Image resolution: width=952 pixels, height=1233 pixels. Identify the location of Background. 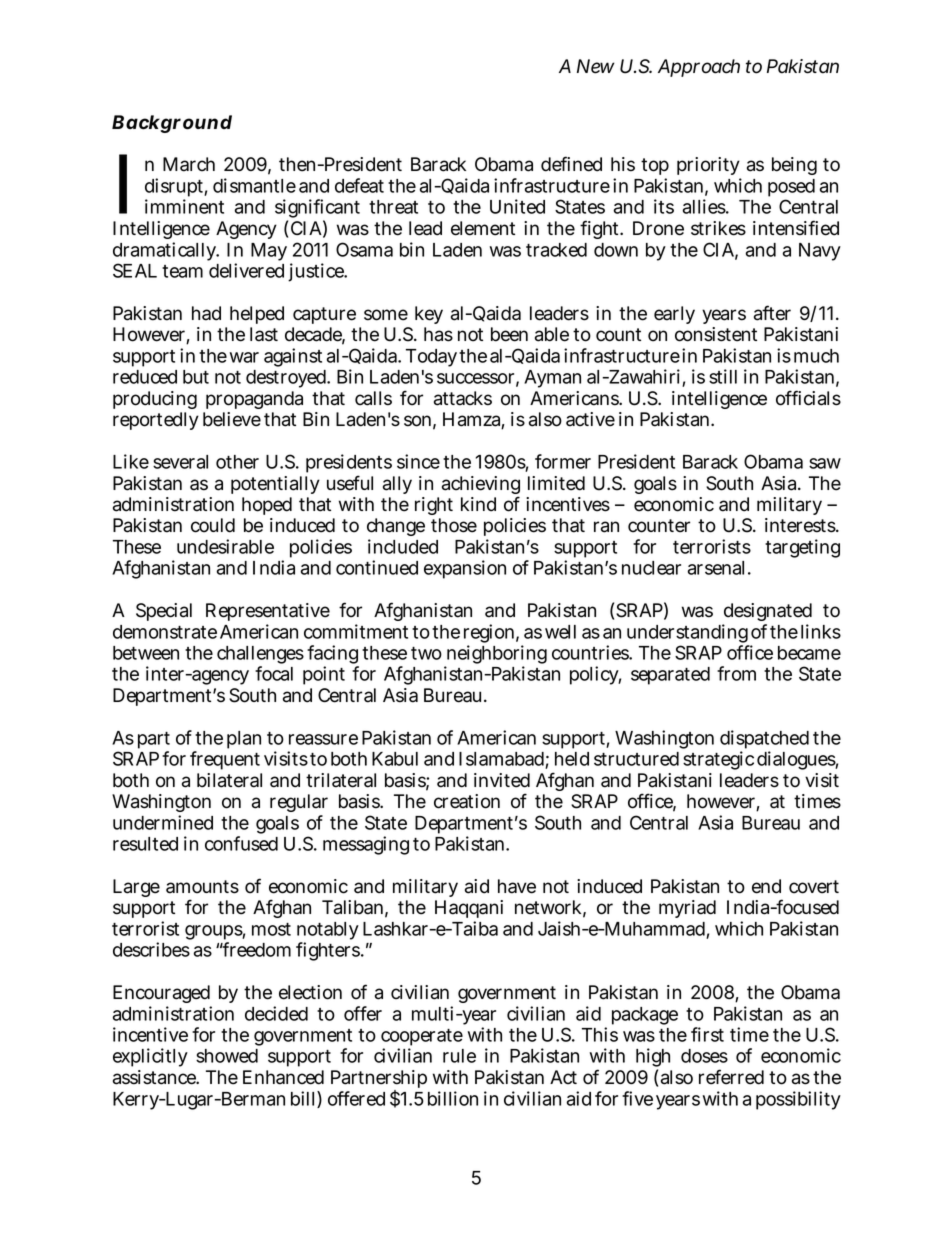
(172, 124).
